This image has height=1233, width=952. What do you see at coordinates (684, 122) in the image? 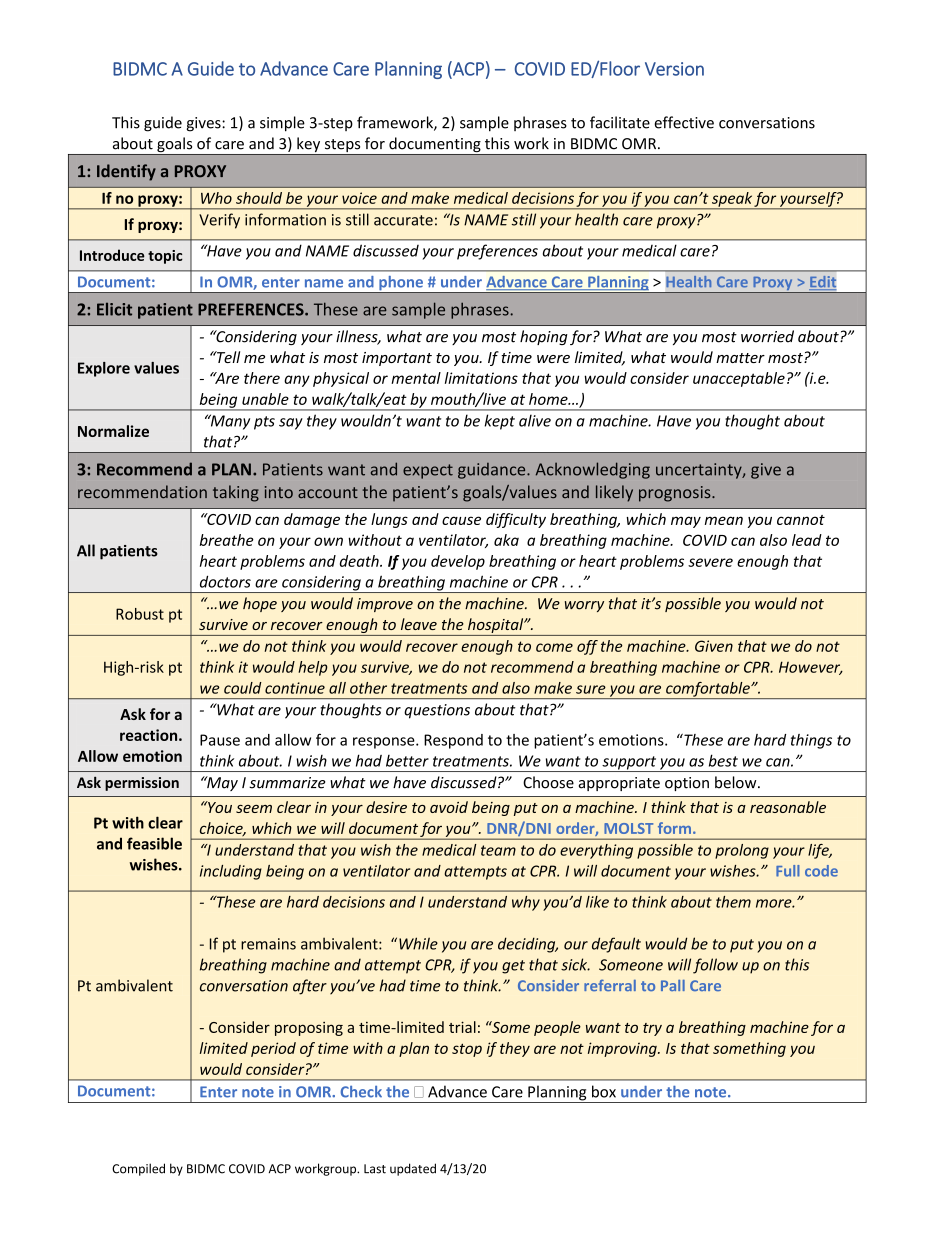
I see `effective` at bounding box center [684, 122].
